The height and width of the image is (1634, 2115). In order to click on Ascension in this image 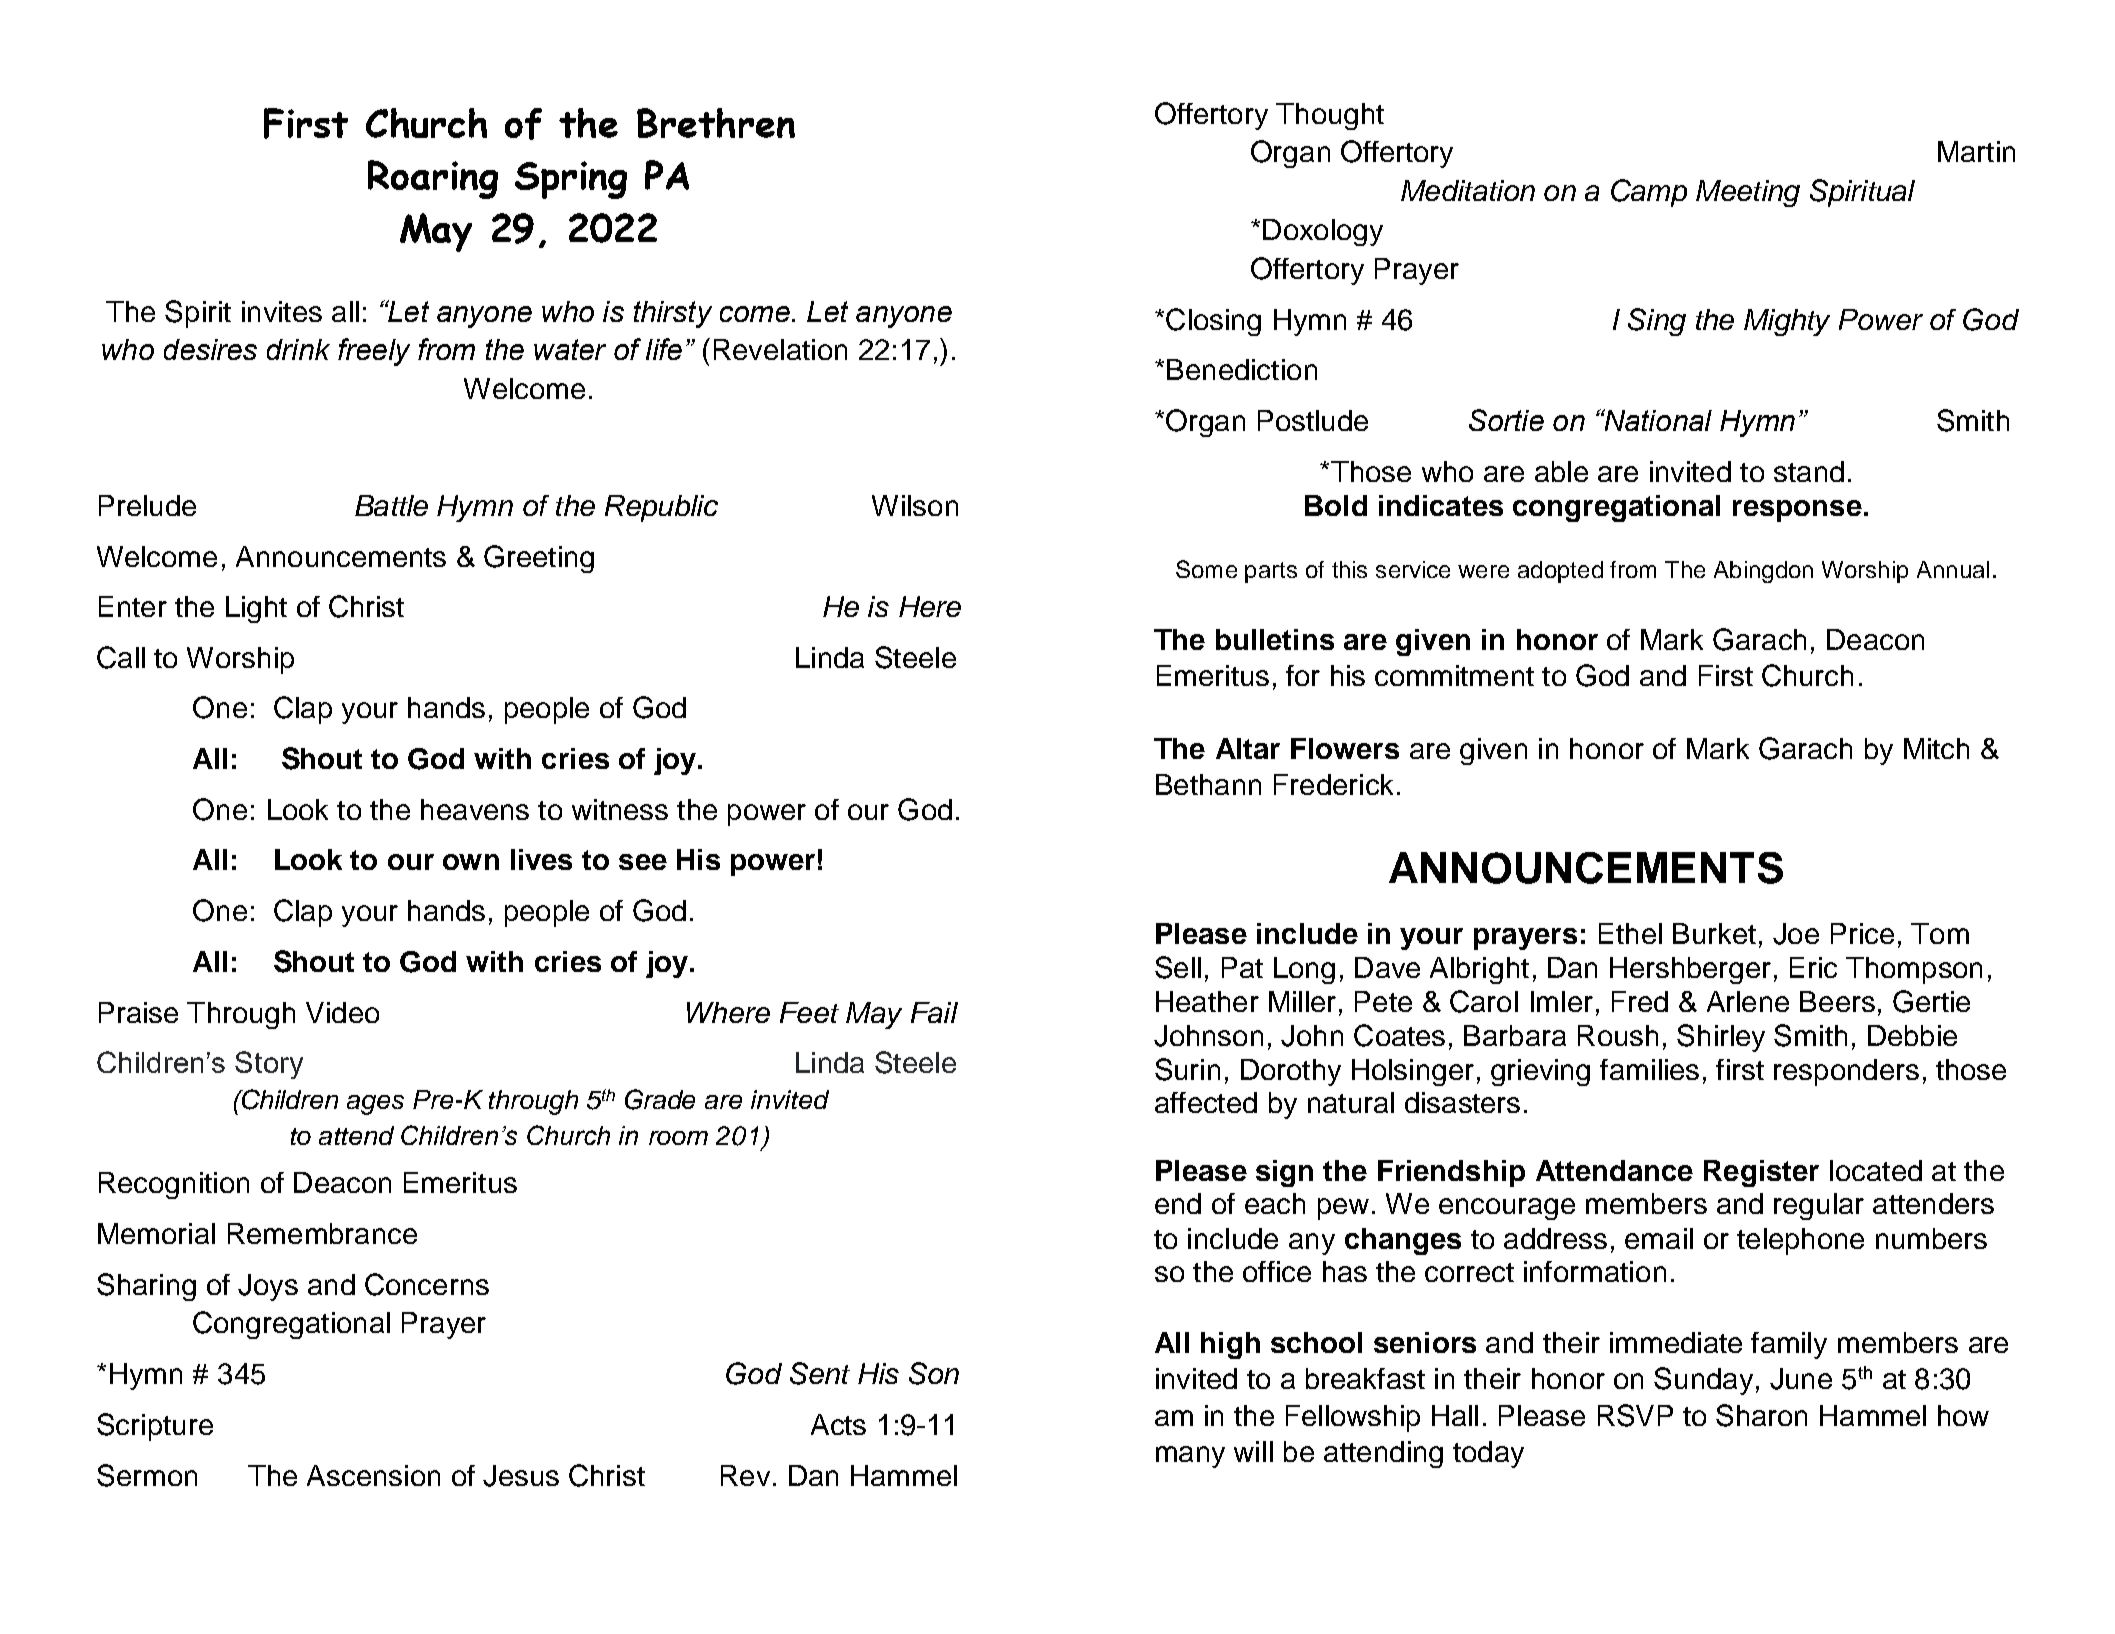, I will do `click(373, 1475)`.
